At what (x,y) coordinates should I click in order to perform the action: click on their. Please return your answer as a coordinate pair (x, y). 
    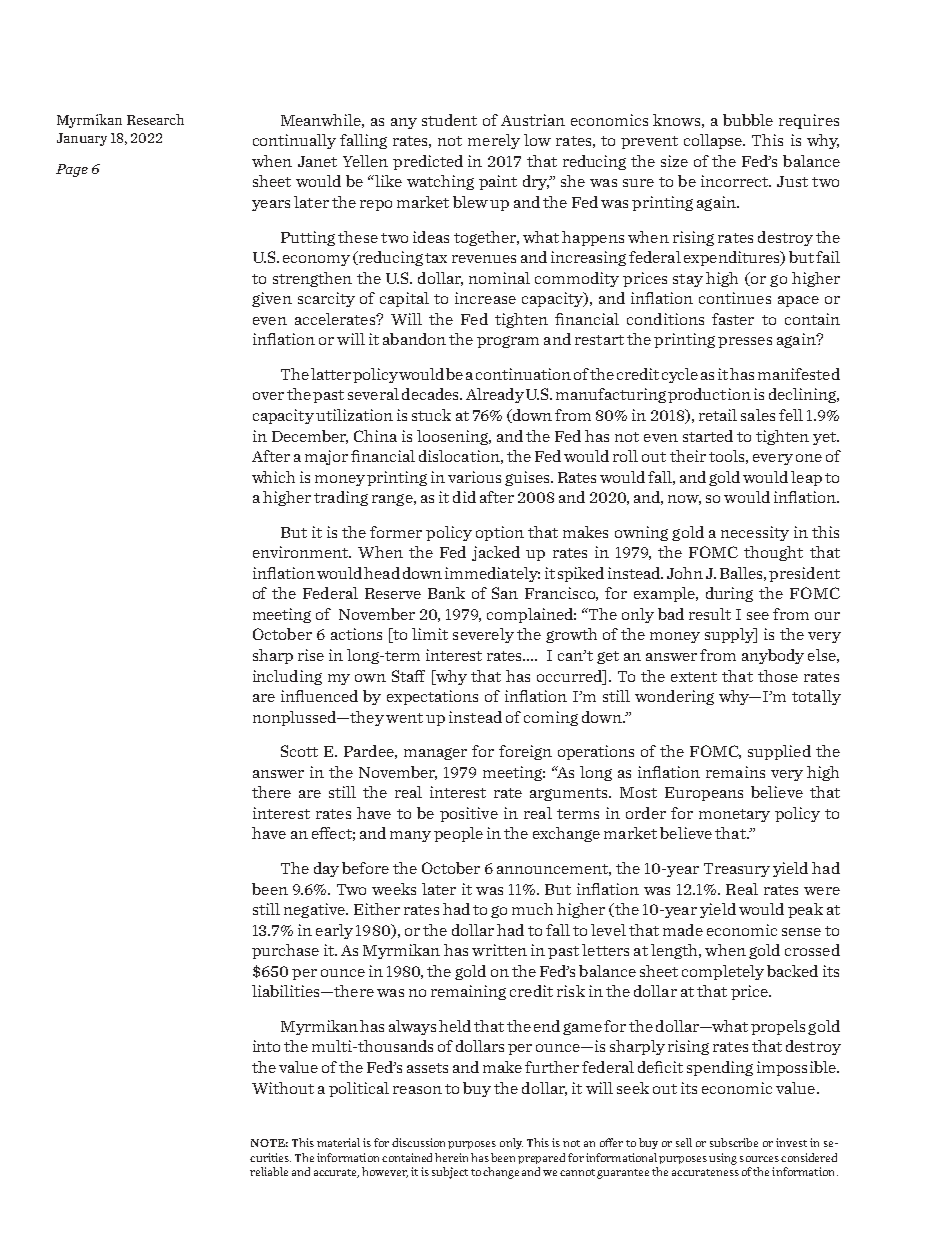
    Looking at the image, I should click on (688, 456).
